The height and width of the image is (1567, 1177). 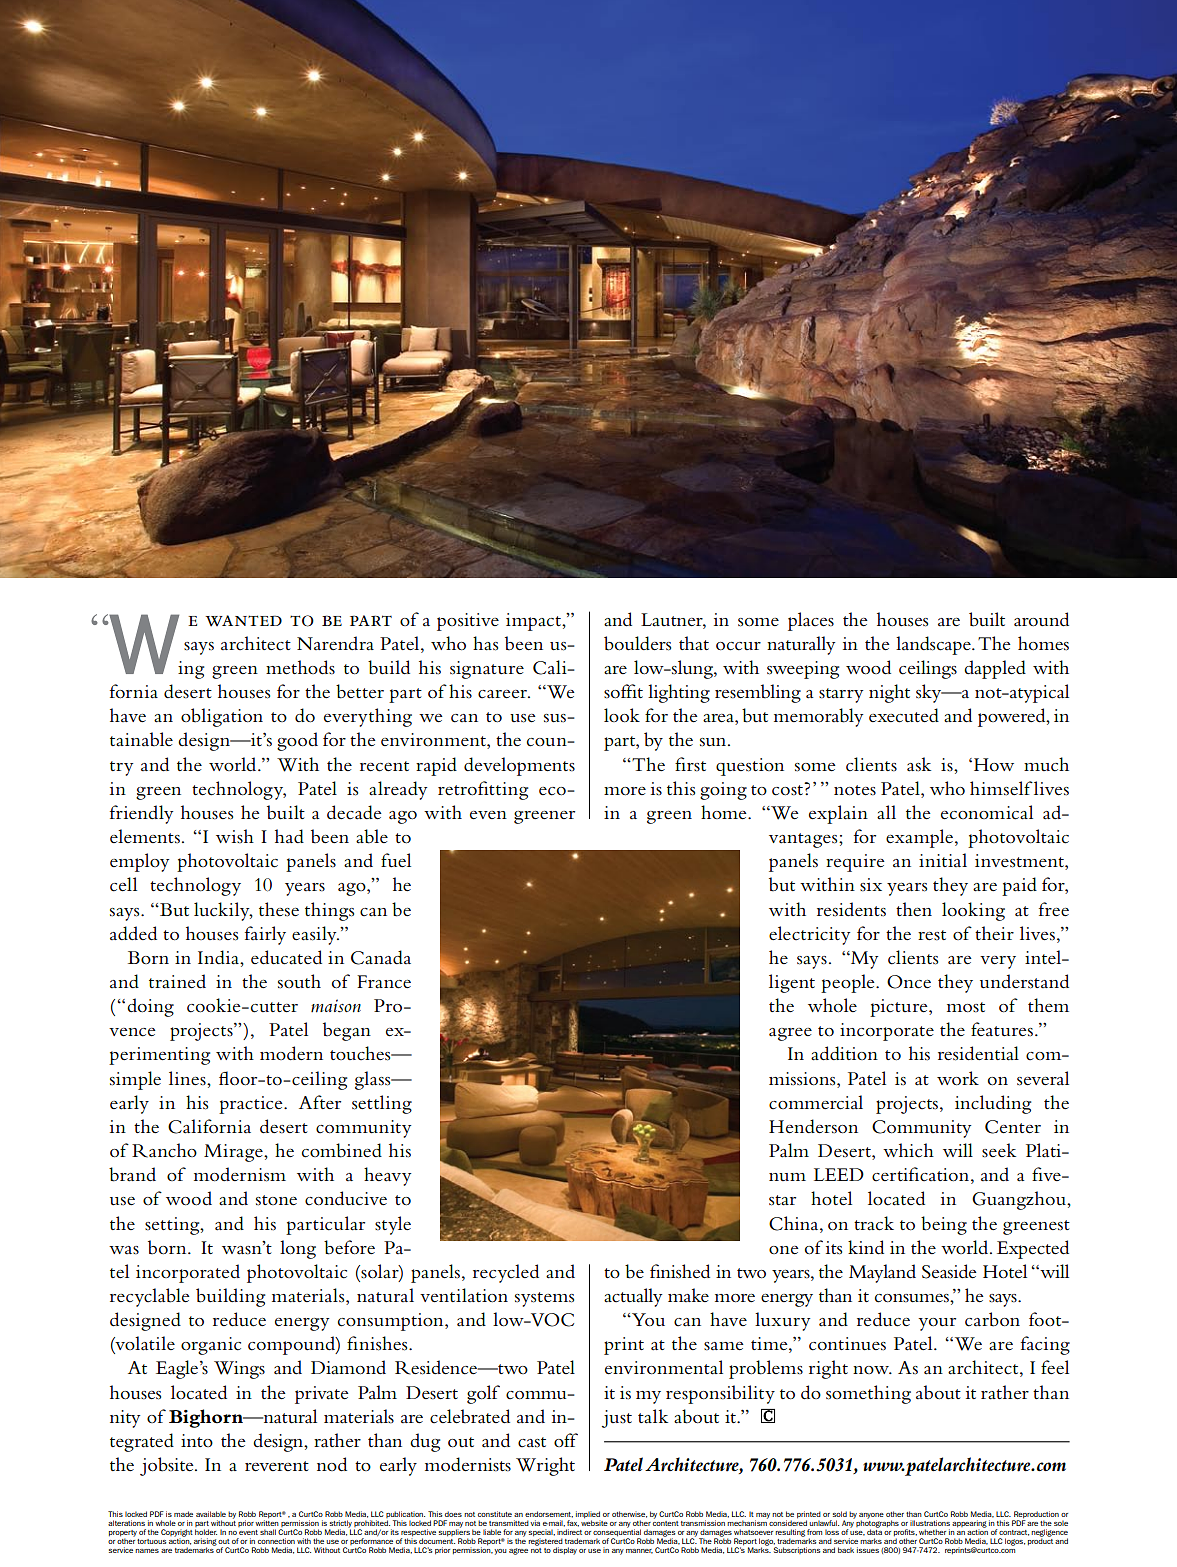 What do you see at coordinates (265, 935) in the image?
I see `fairly` at bounding box center [265, 935].
